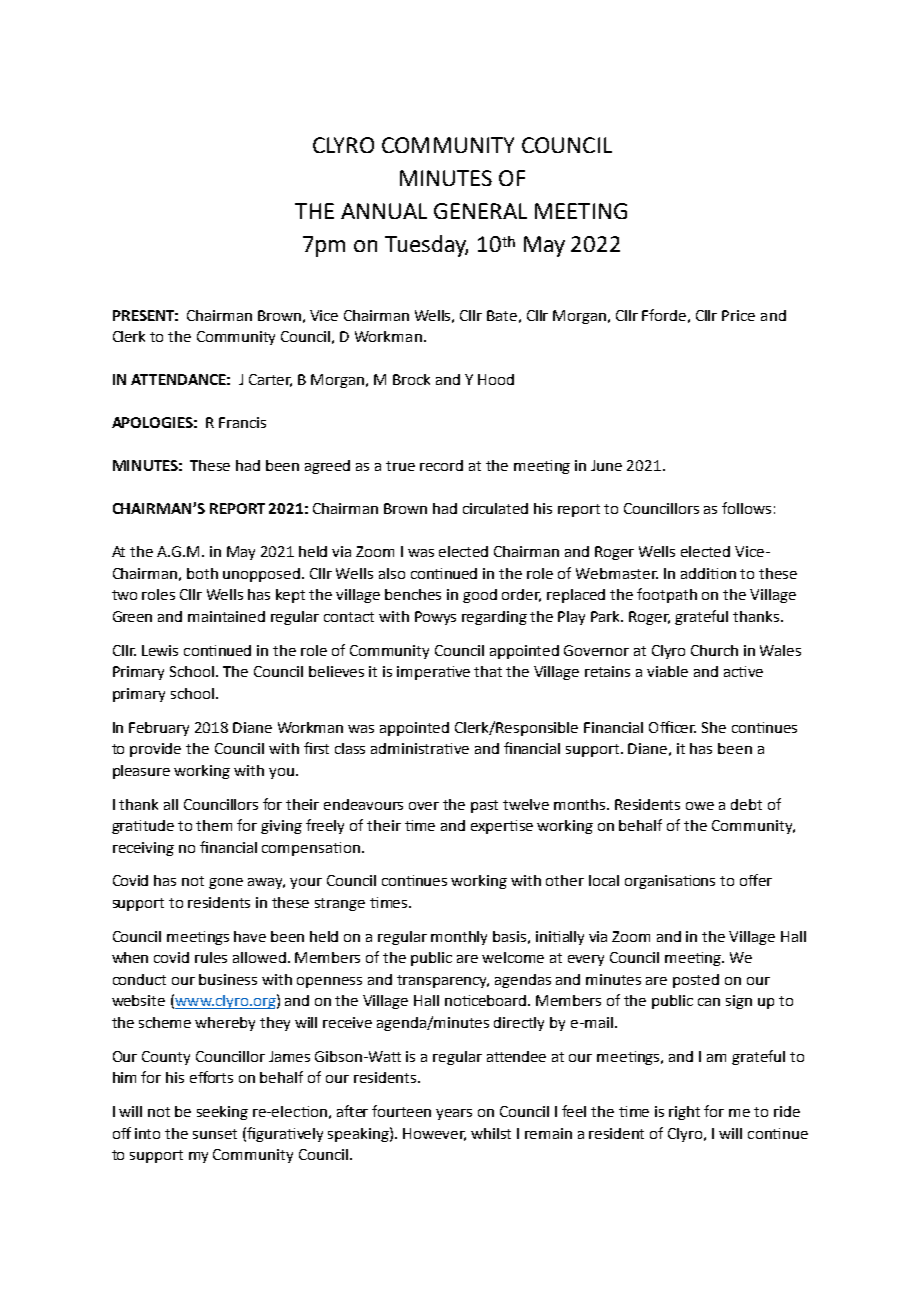 Image resolution: width=924 pixels, height=1308 pixels. I want to click on ANNUAL, so click(384, 211).
